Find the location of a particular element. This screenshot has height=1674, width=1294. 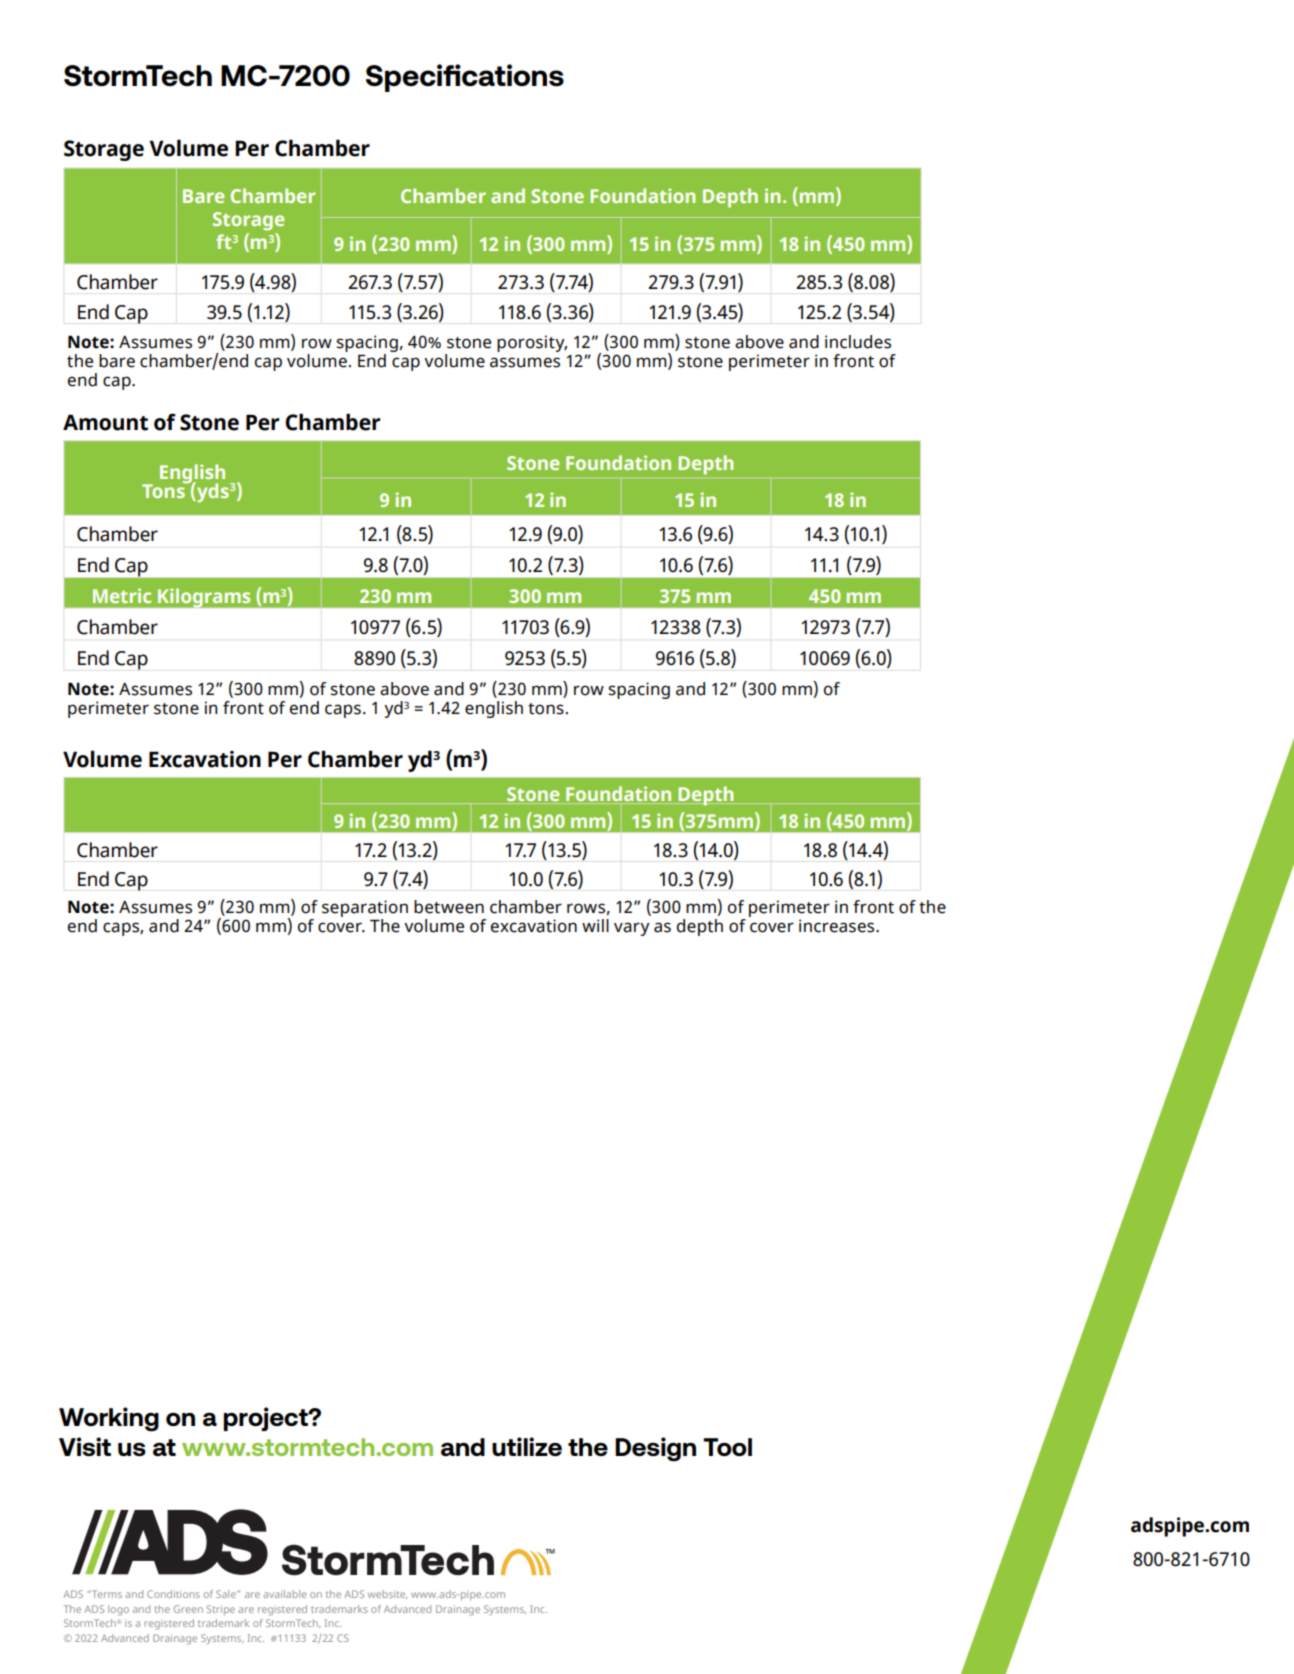

Metric is located at coordinates (122, 595).
